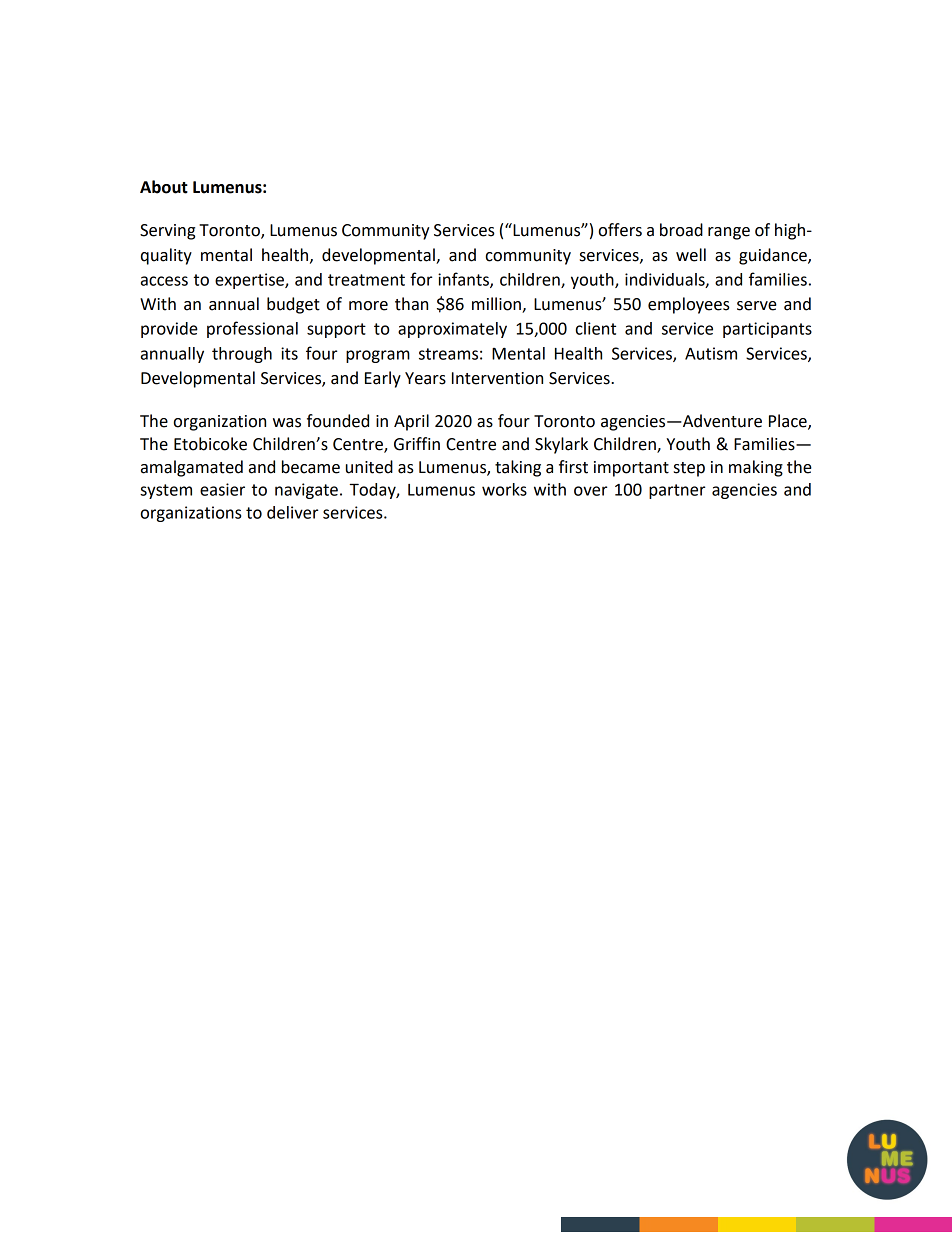 This screenshot has width=952, height=1233. Describe the element at coordinates (620, 230) in the screenshot. I see `offers` at that location.
